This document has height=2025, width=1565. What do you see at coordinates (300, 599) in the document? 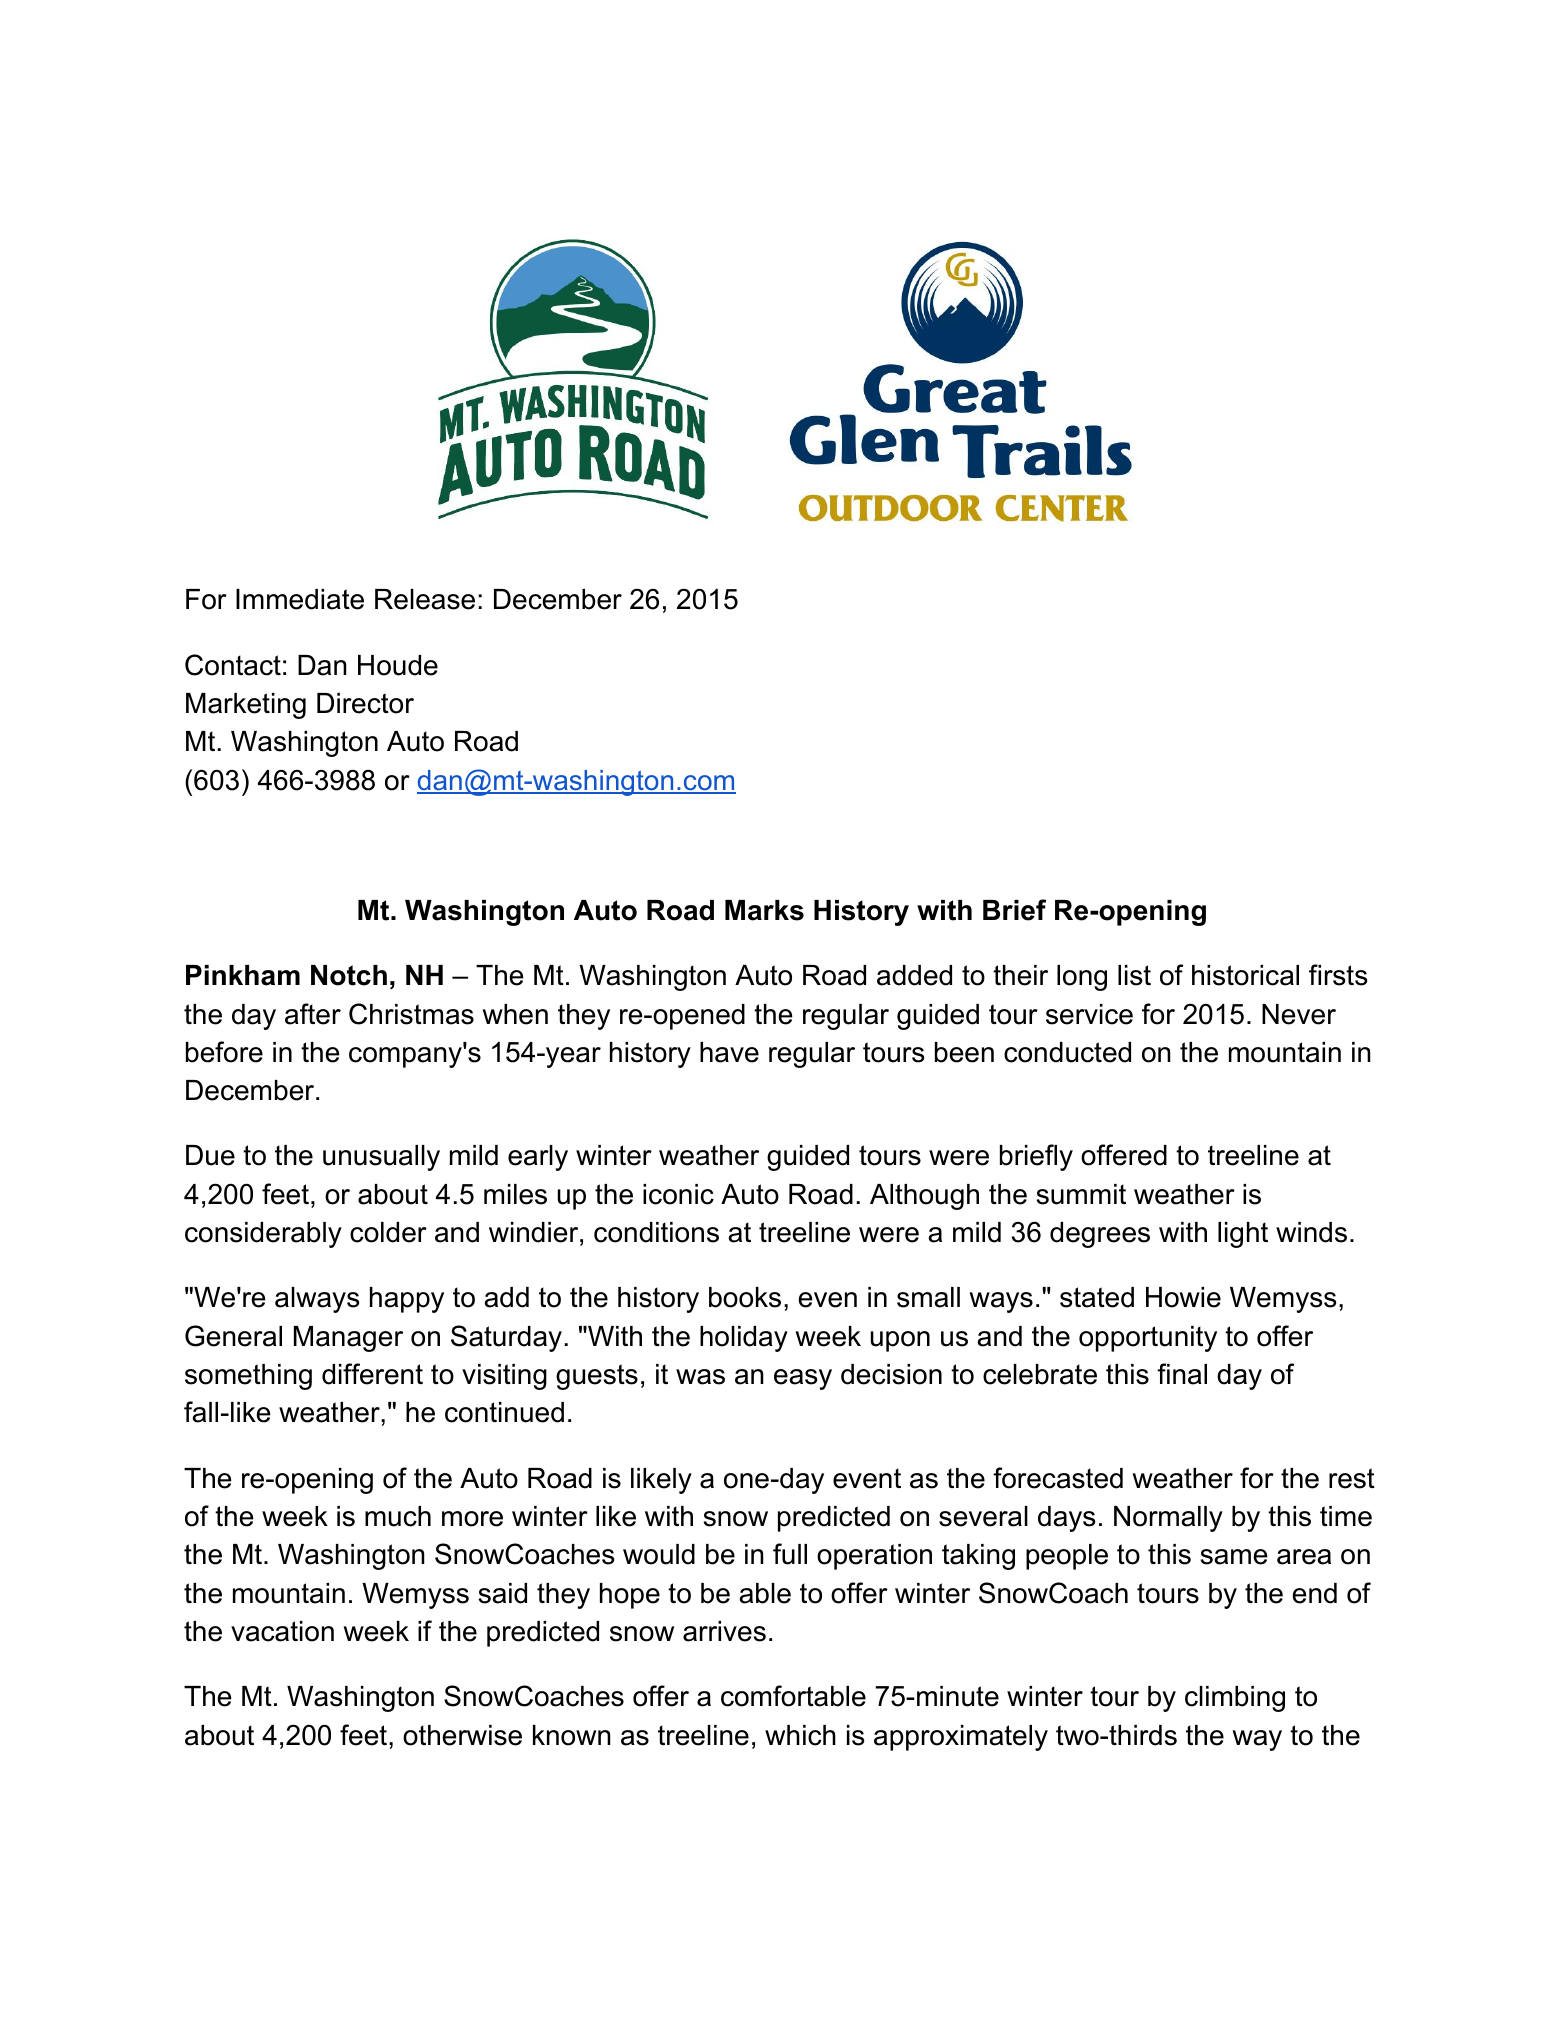
I see `Immediate` at bounding box center [300, 599].
